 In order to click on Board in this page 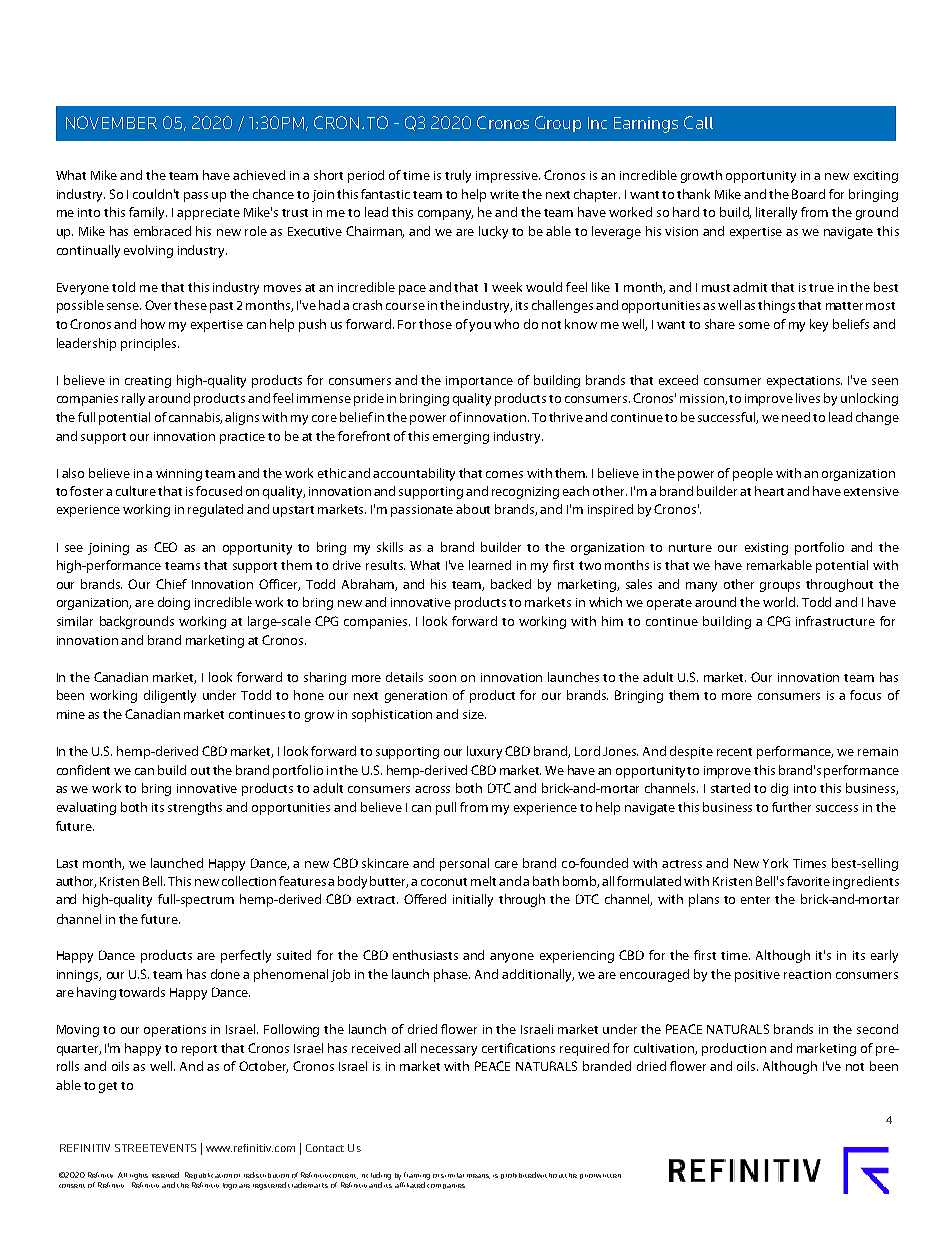, I will do `click(808, 194)`.
